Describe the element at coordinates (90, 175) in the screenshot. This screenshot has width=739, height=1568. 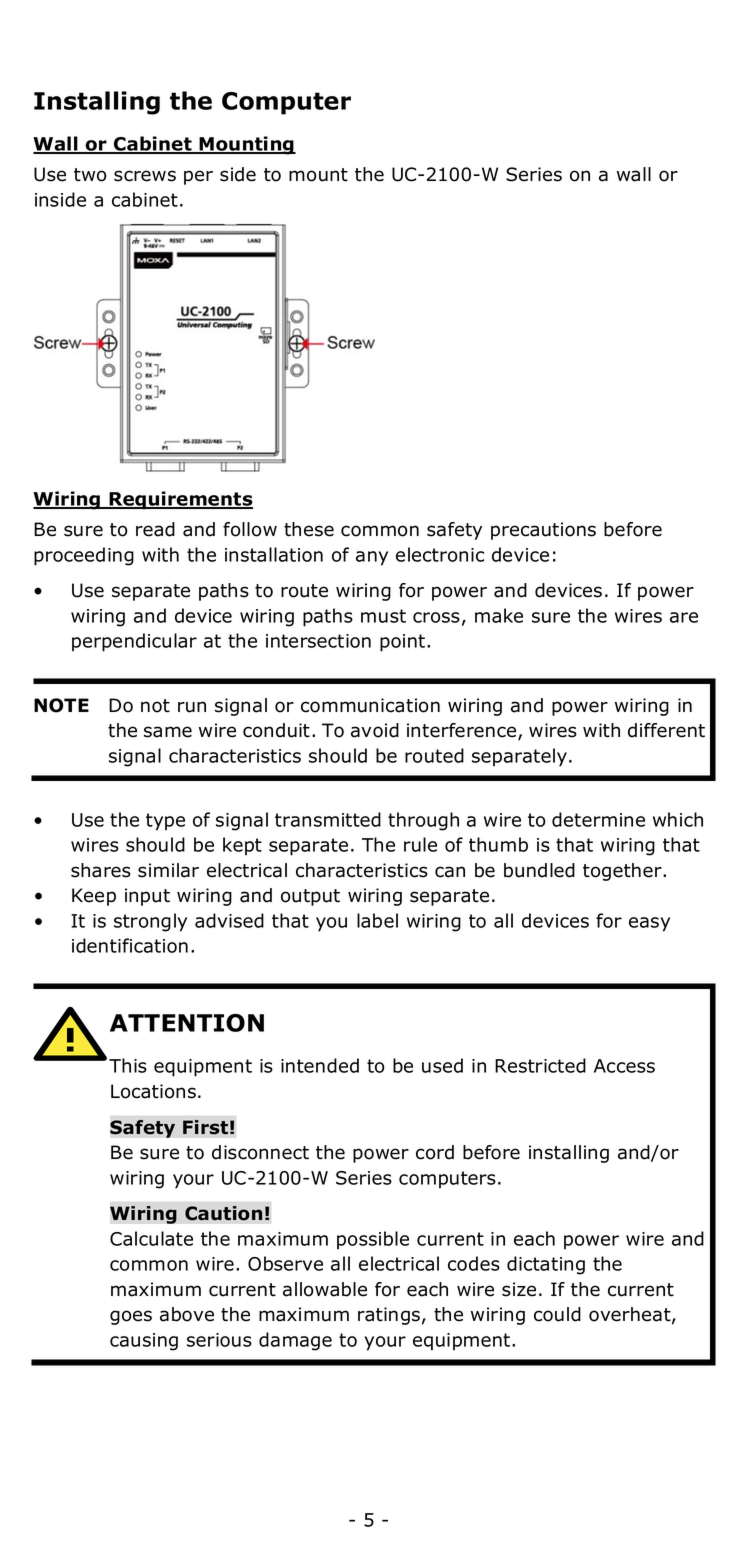
I see `two` at that location.
